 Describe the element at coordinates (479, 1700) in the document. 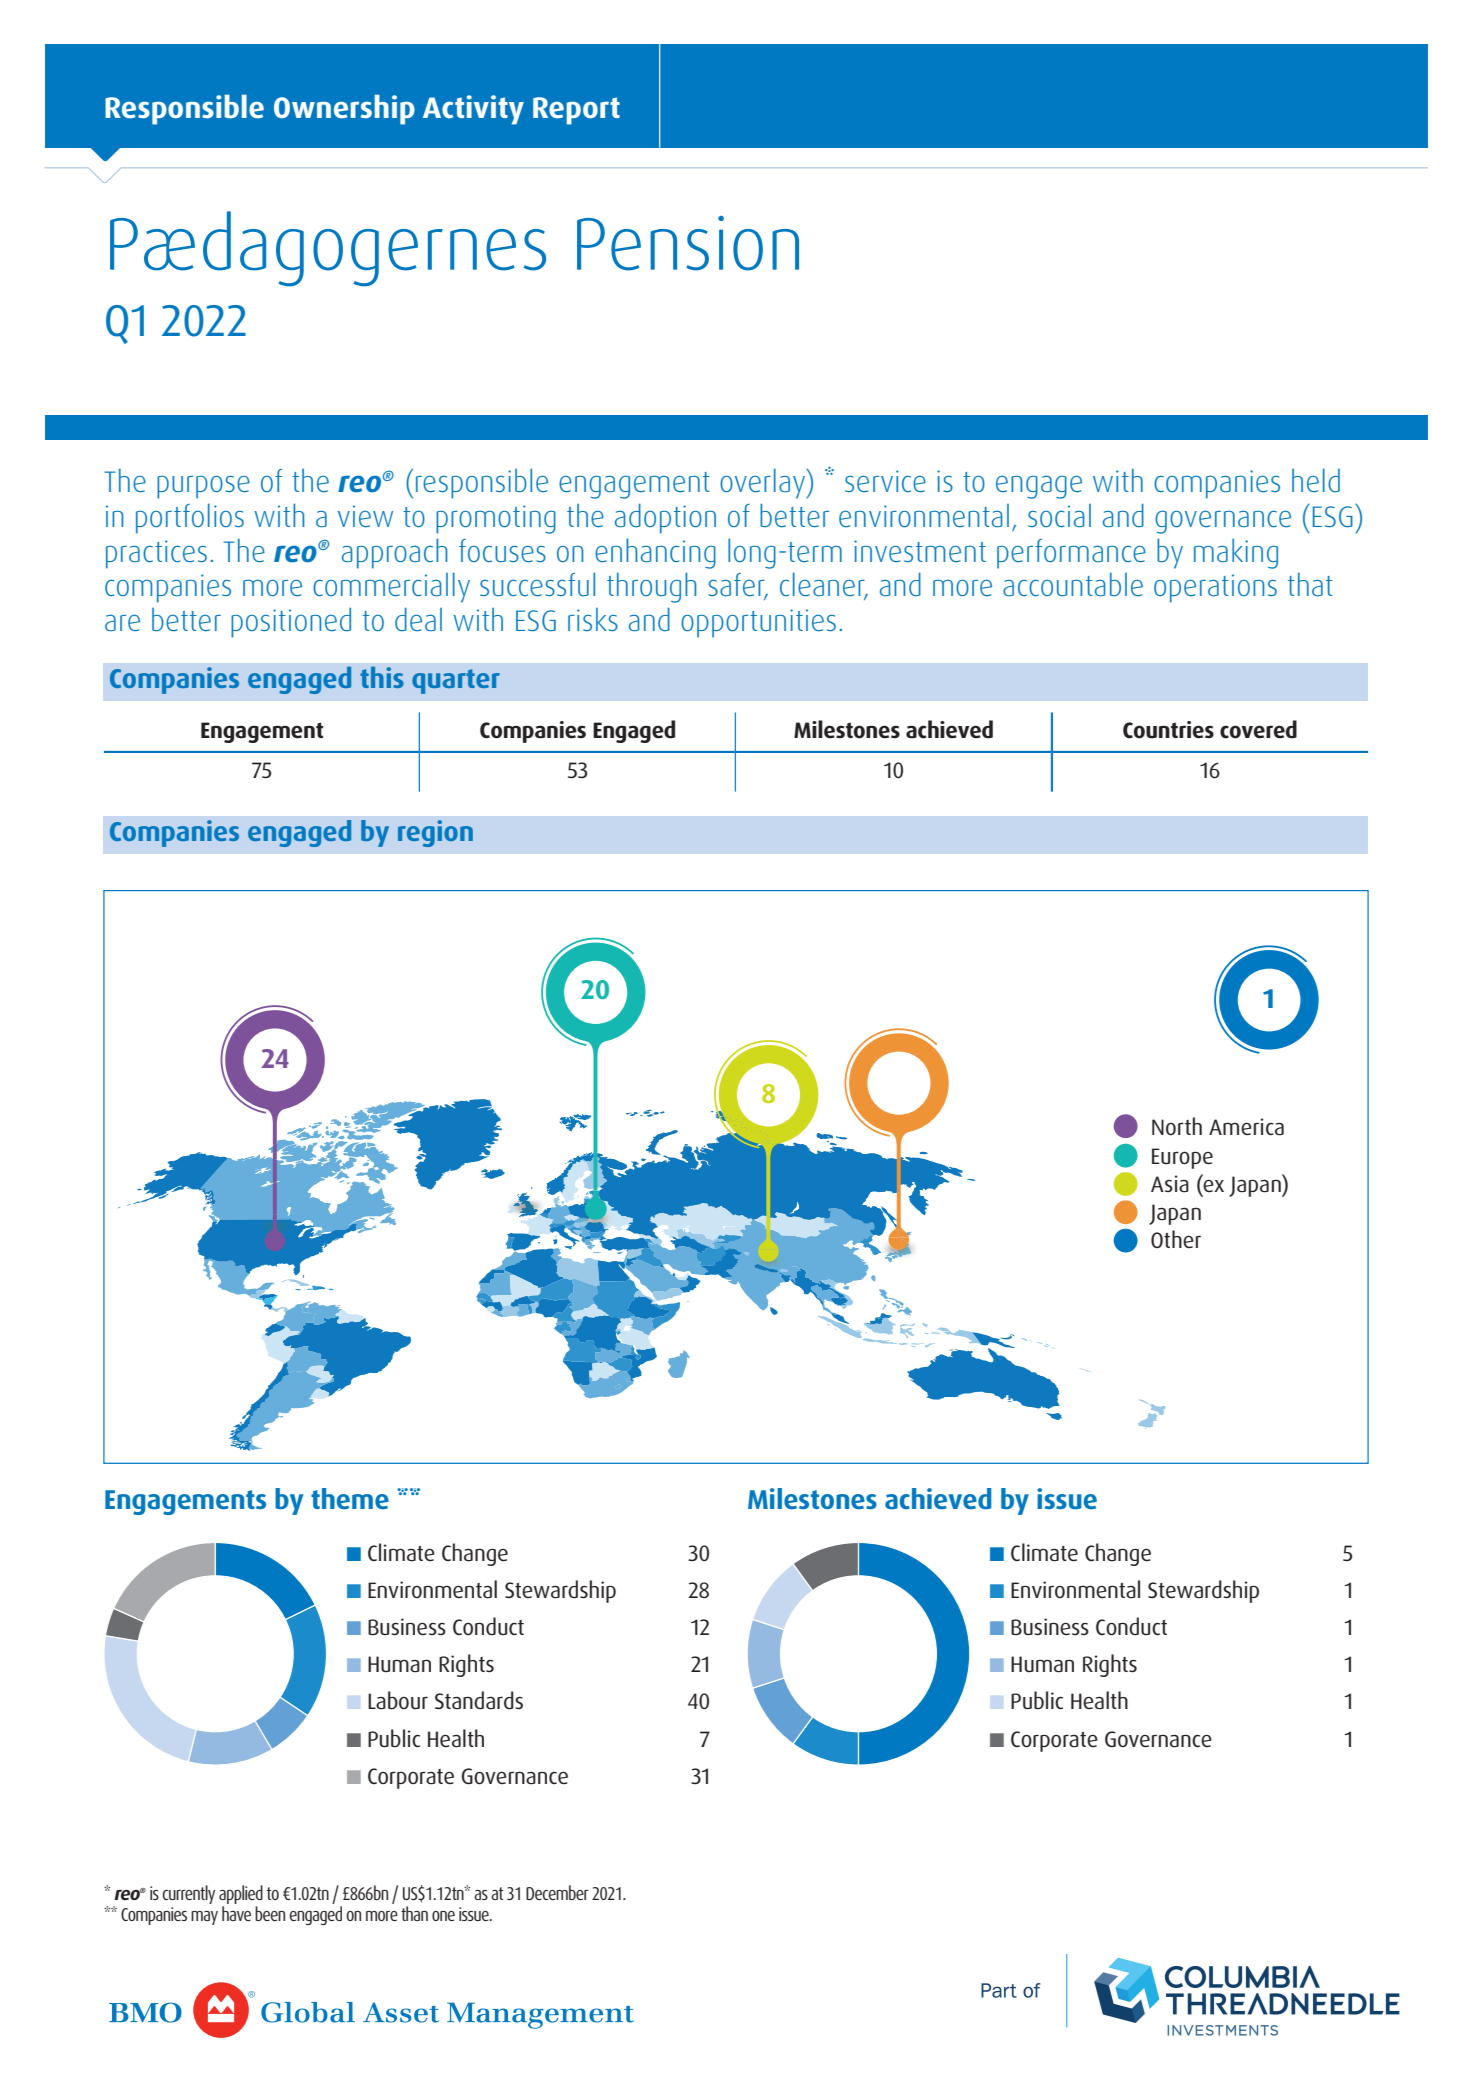

I see `Standards` at that location.
